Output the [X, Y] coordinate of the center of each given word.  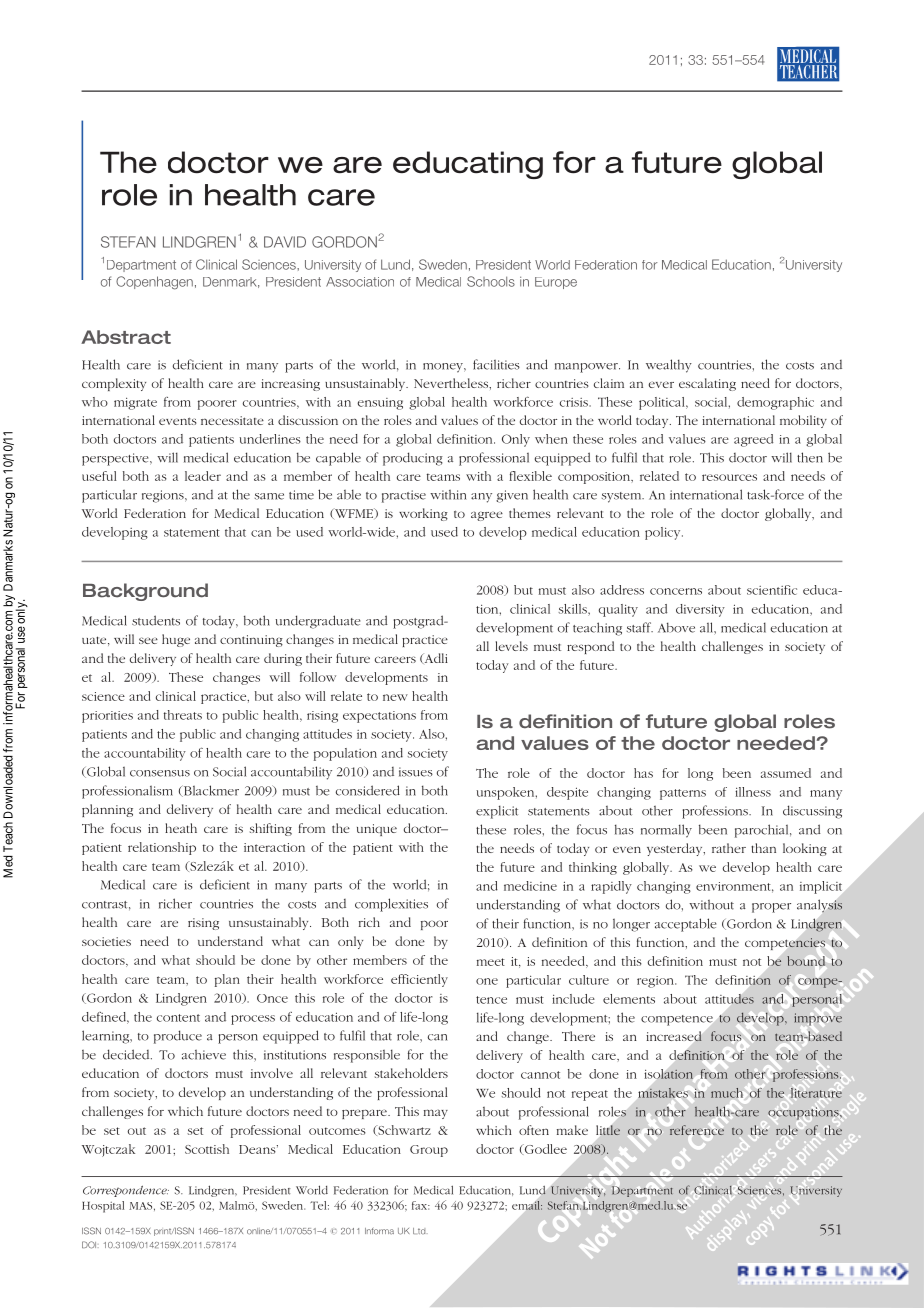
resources [729, 477]
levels [511, 646]
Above [676, 627]
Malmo [238, 1206]
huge [176, 640]
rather [729, 848]
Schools [491, 281]
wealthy [669, 366]
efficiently [419, 980]
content [178, 1018]
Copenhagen [154, 283]
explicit [497, 812]
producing [413, 459]
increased [674, 1036]
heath [181, 828]
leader [203, 476]
